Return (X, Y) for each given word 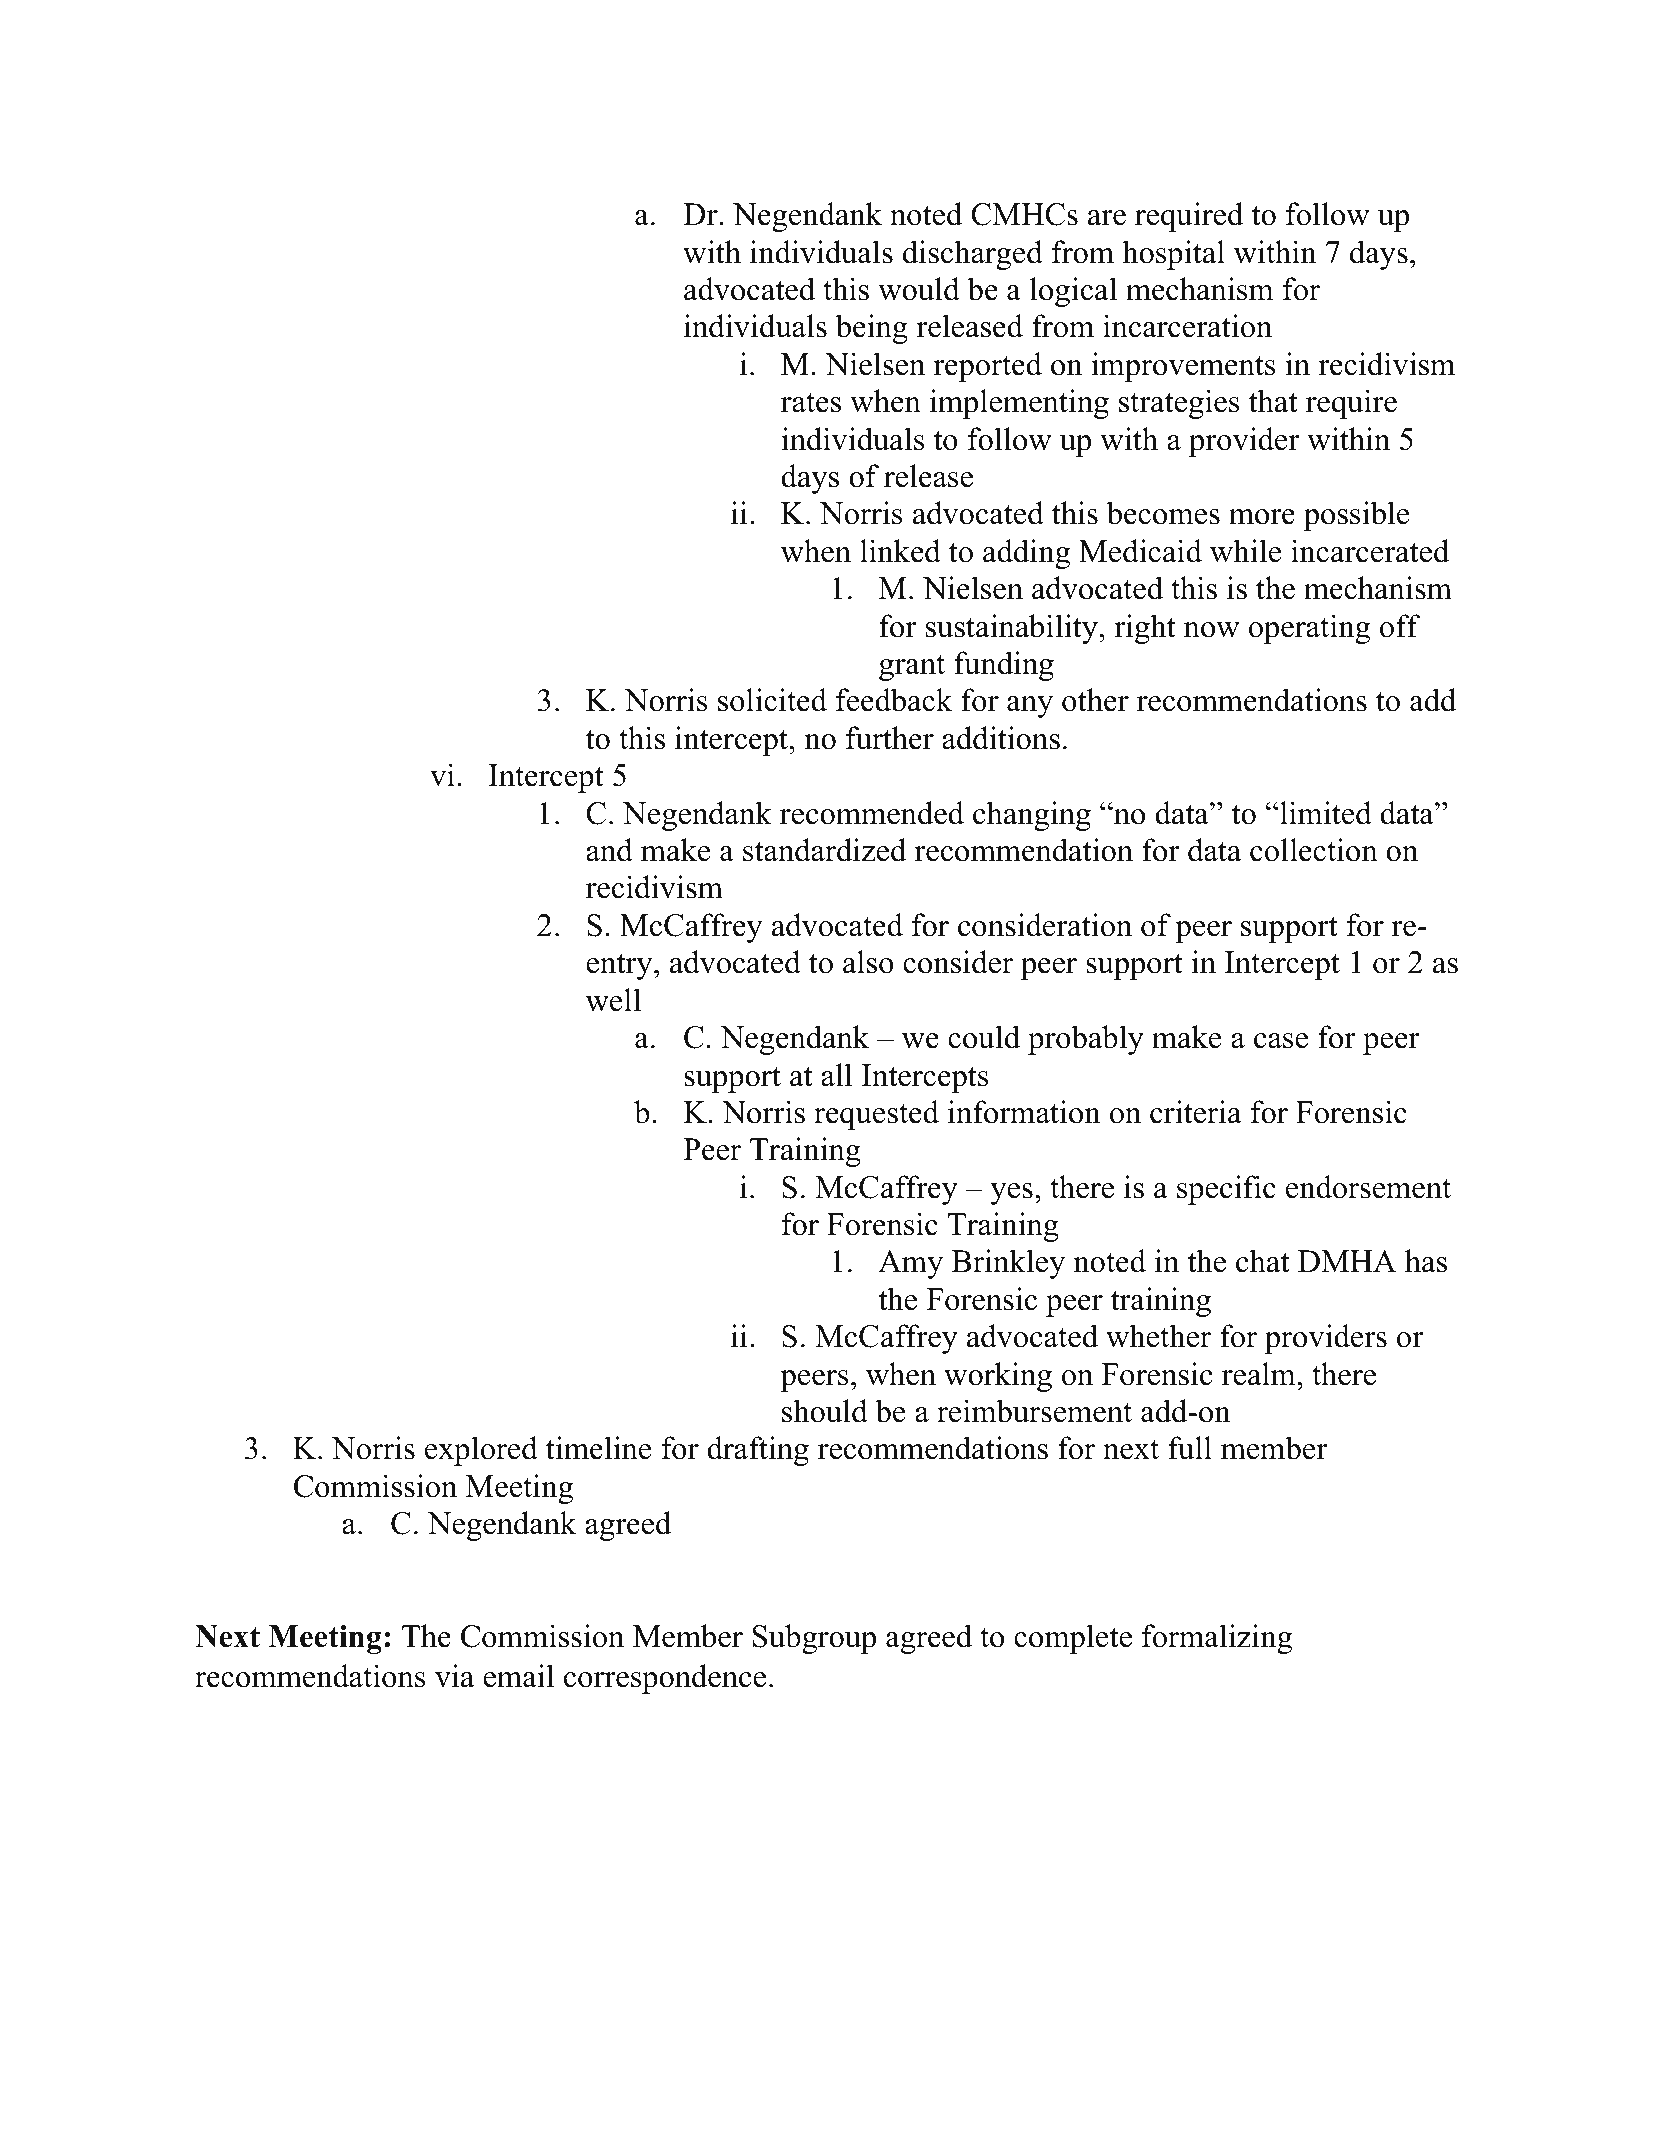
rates (811, 403)
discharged (973, 255)
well (613, 1000)
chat (1262, 1261)
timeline (599, 1448)
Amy (910, 1264)
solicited (772, 700)
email (518, 1676)
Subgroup (814, 1639)
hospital (1173, 255)
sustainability (1013, 629)
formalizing (1217, 1639)
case (1281, 1041)
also (868, 962)
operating (1309, 629)
